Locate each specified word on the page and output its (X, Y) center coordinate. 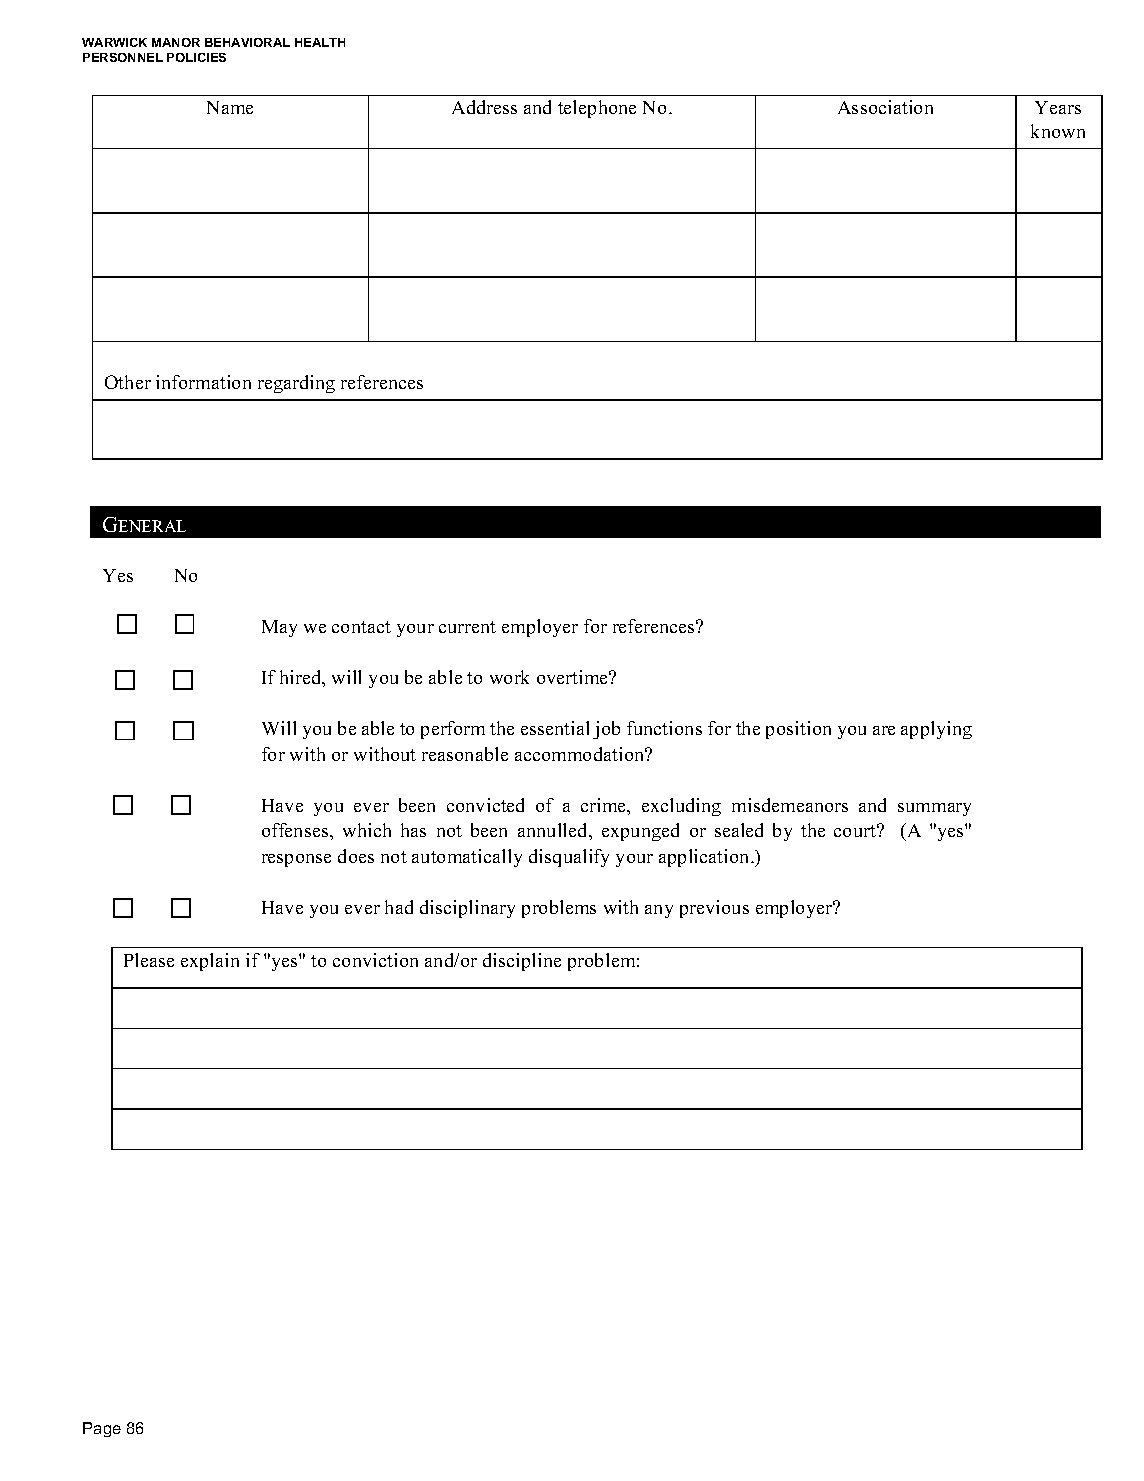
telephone (597, 109)
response (296, 860)
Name (230, 107)
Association (885, 107)
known (1058, 131)
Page (102, 1429)
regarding (296, 384)
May (279, 628)
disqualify (569, 858)
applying (936, 730)
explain (210, 962)
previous (714, 909)
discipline (522, 962)
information (203, 382)
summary (934, 809)
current (467, 627)
